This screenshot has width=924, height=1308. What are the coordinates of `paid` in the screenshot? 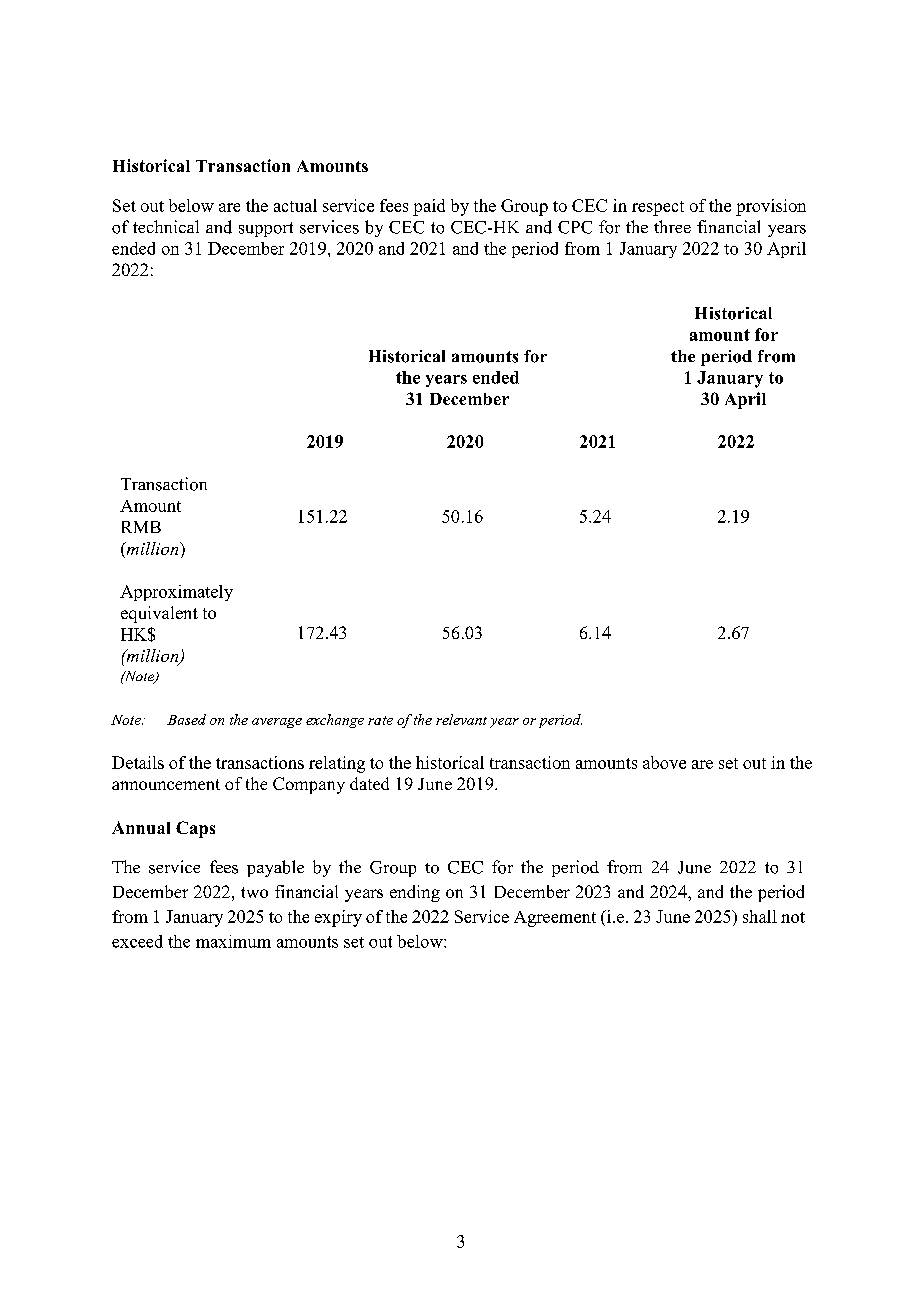 It's located at (429, 207).
